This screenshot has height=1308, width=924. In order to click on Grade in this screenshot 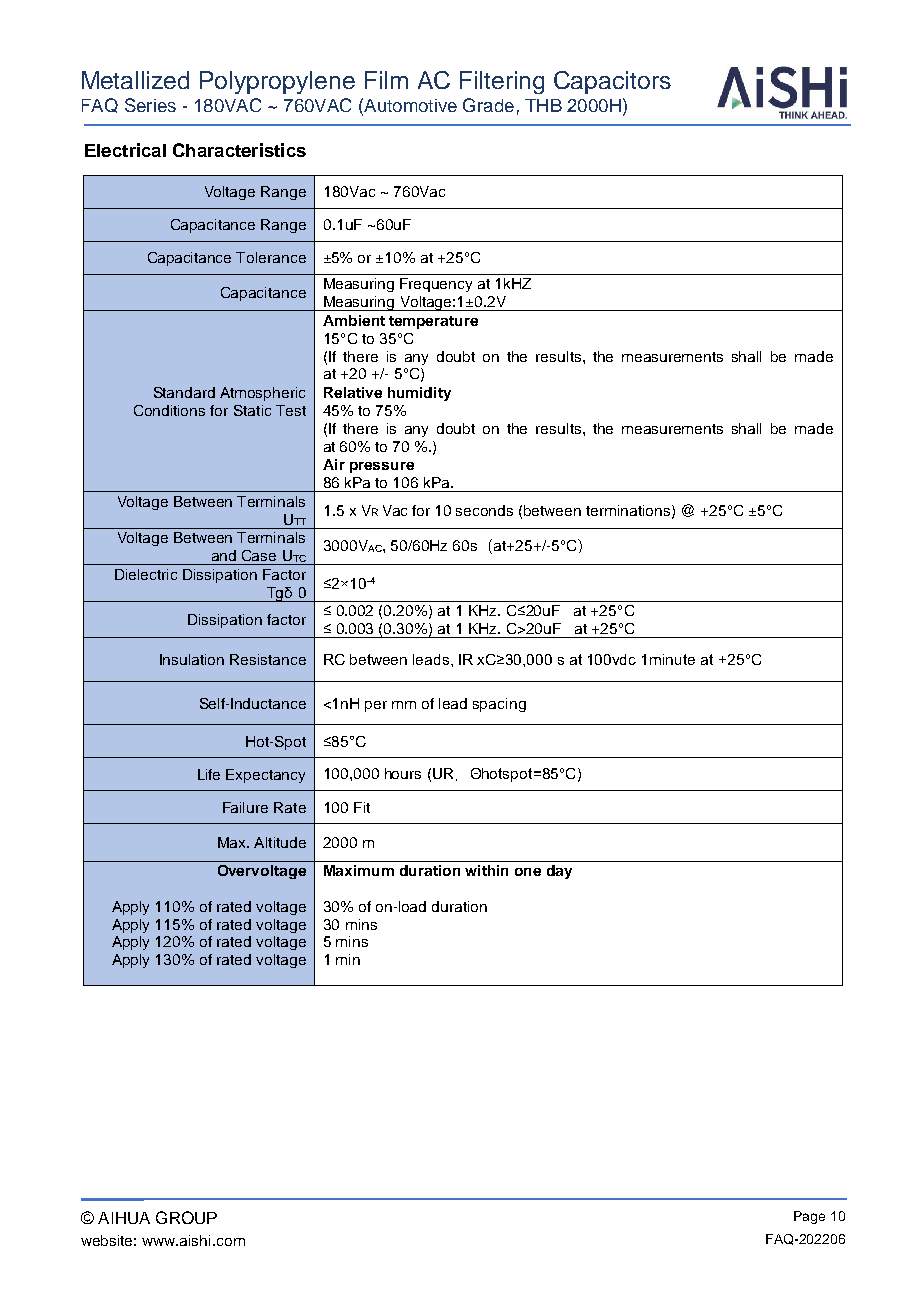, I will do `click(488, 105)`.
